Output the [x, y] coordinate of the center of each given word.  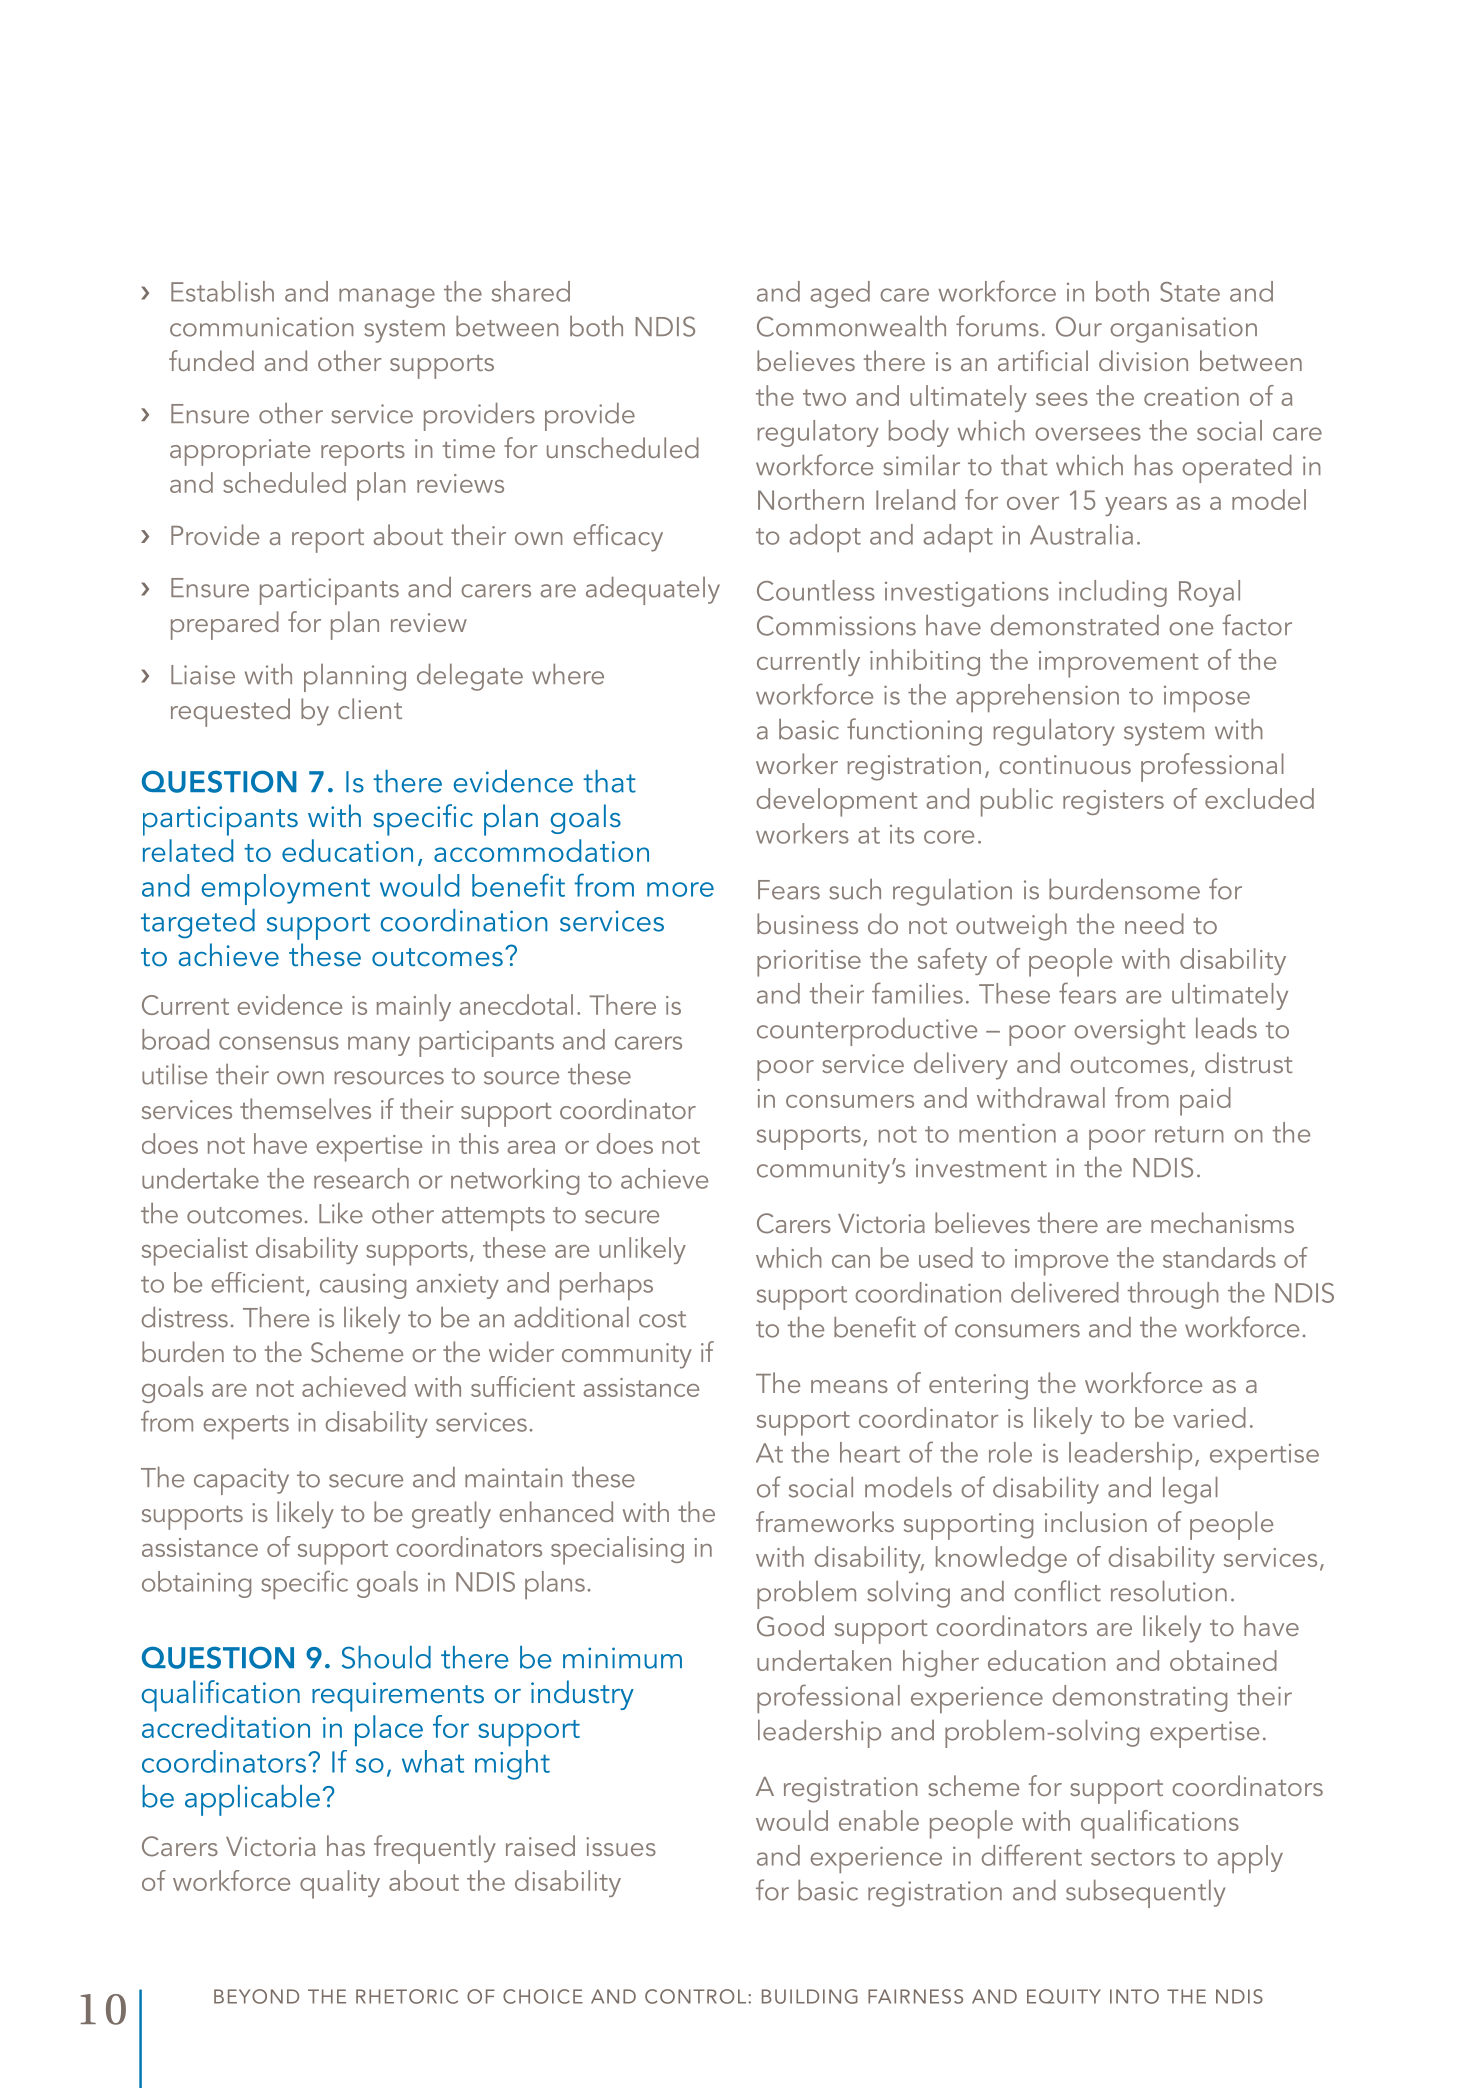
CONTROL [695, 1996]
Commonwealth [851, 326]
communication [262, 327]
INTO [1134, 1996]
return [1189, 1134]
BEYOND [256, 1996]
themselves [305, 1108]
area [531, 1147]
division [1143, 360]
